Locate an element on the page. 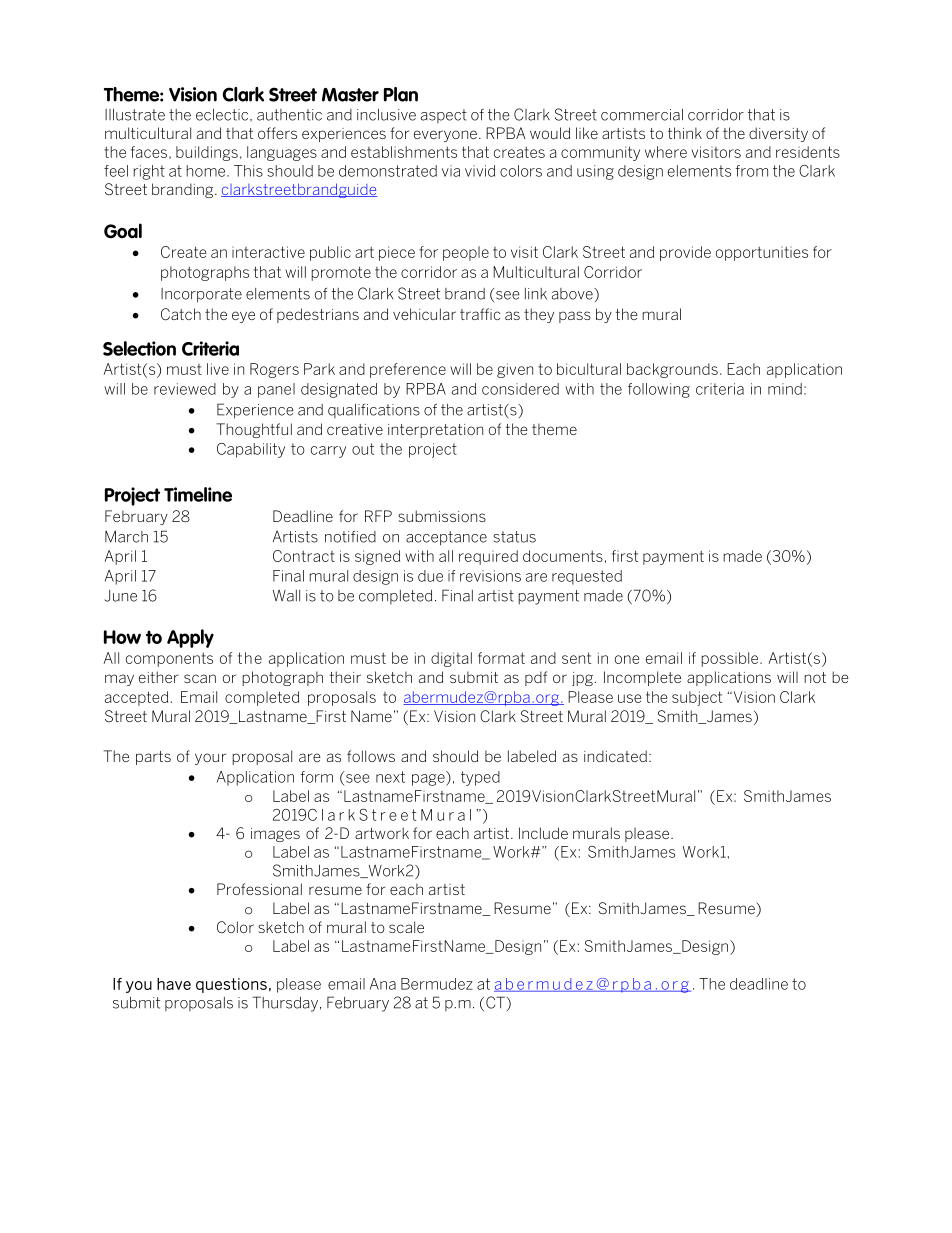 The image size is (952, 1233). requested is located at coordinates (587, 577).
